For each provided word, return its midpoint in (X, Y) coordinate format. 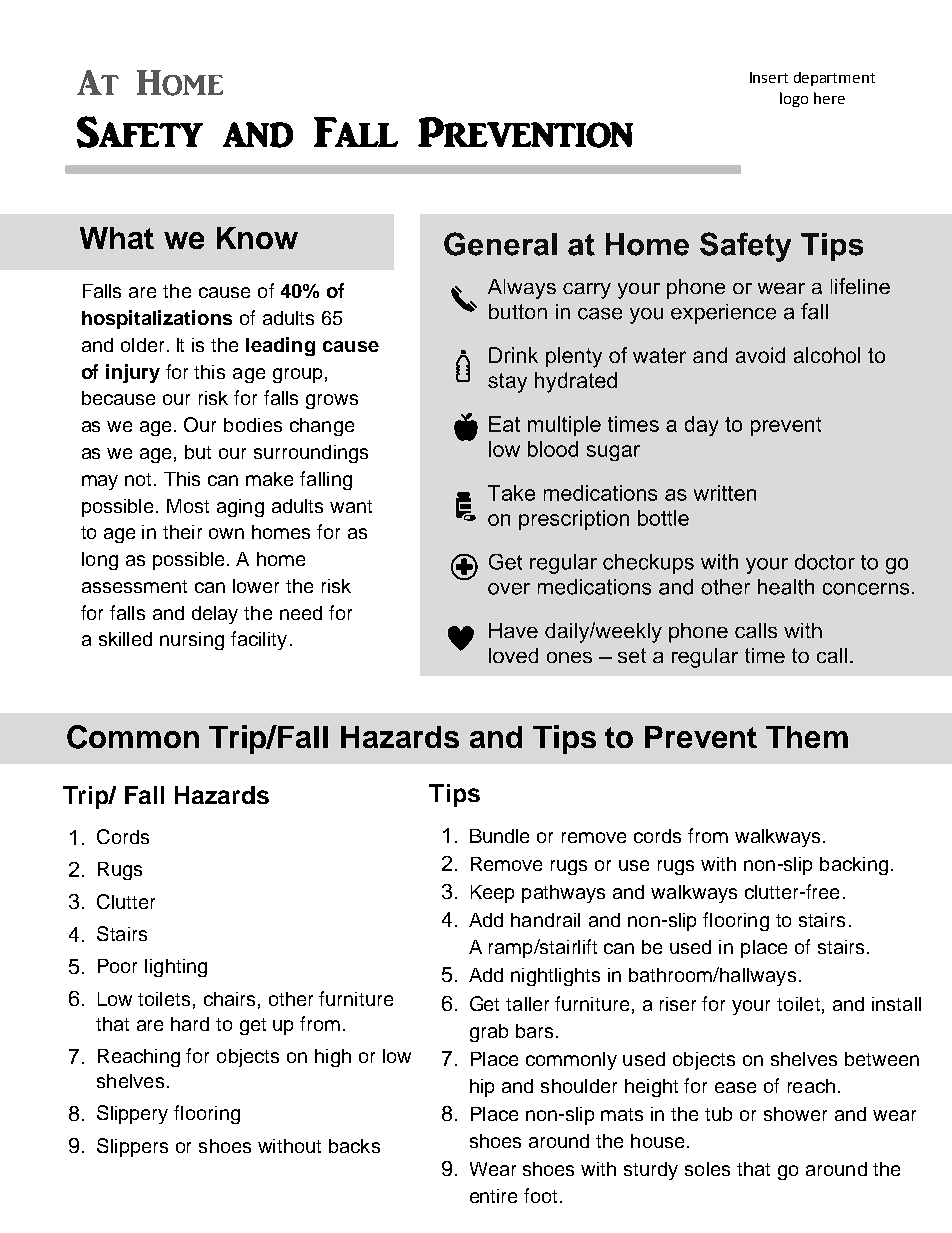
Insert (769, 77)
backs (354, 1146)
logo (794, 99)
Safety (140, 132)
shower (795, 1114)
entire (493, 1196)
